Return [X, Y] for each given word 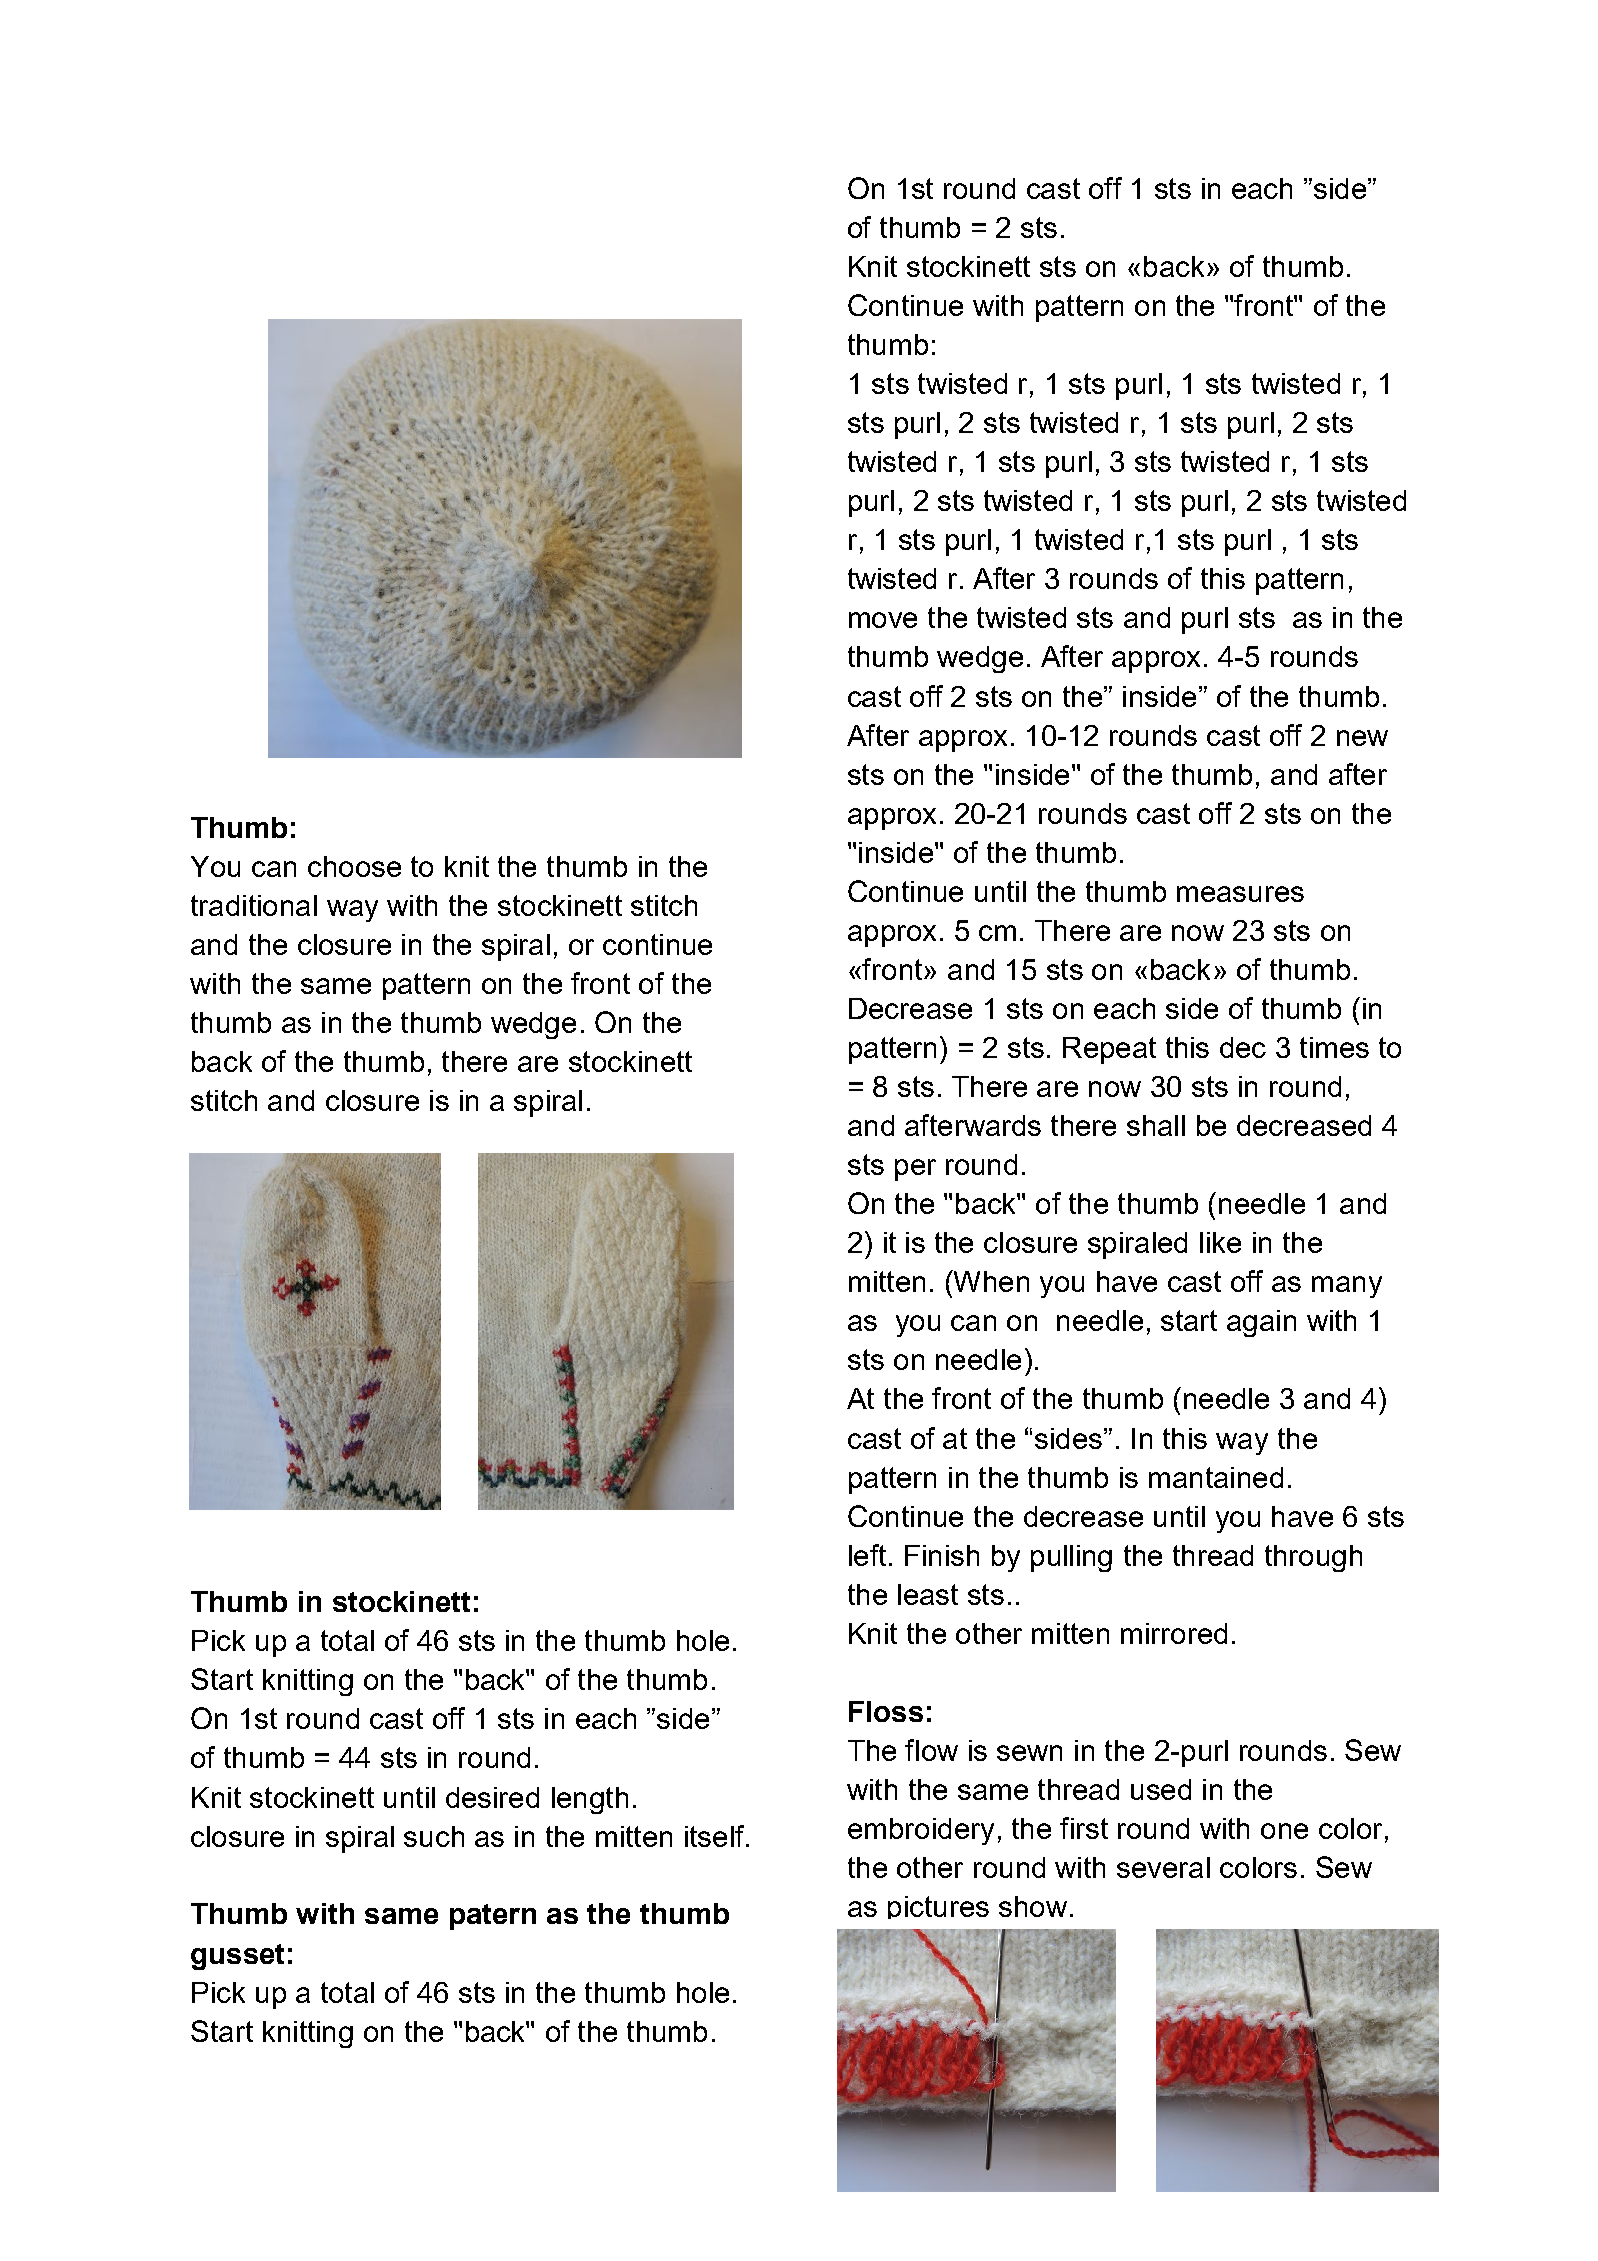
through [1313, 1558]
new [1362, 738]
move [883, 620]
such [434, 1836]
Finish [942, 1555]
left [867, 1555]
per [915, 1170]
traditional [254, 905]
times [1334, 1047]
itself [716, 1836]
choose [354, 866]
